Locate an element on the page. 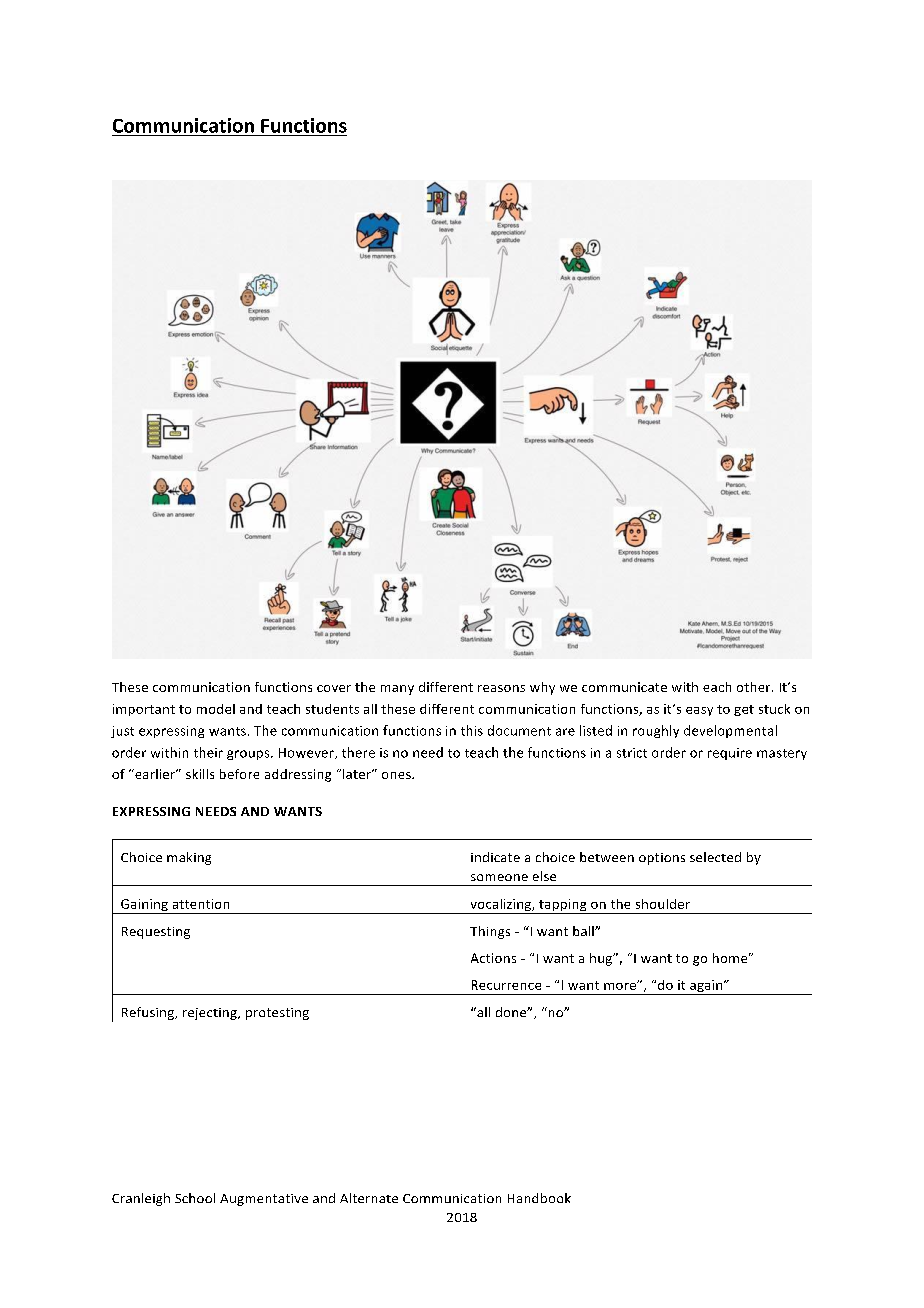 This document has width=924, height=1308. easy is located at coordinates (699, 711).
